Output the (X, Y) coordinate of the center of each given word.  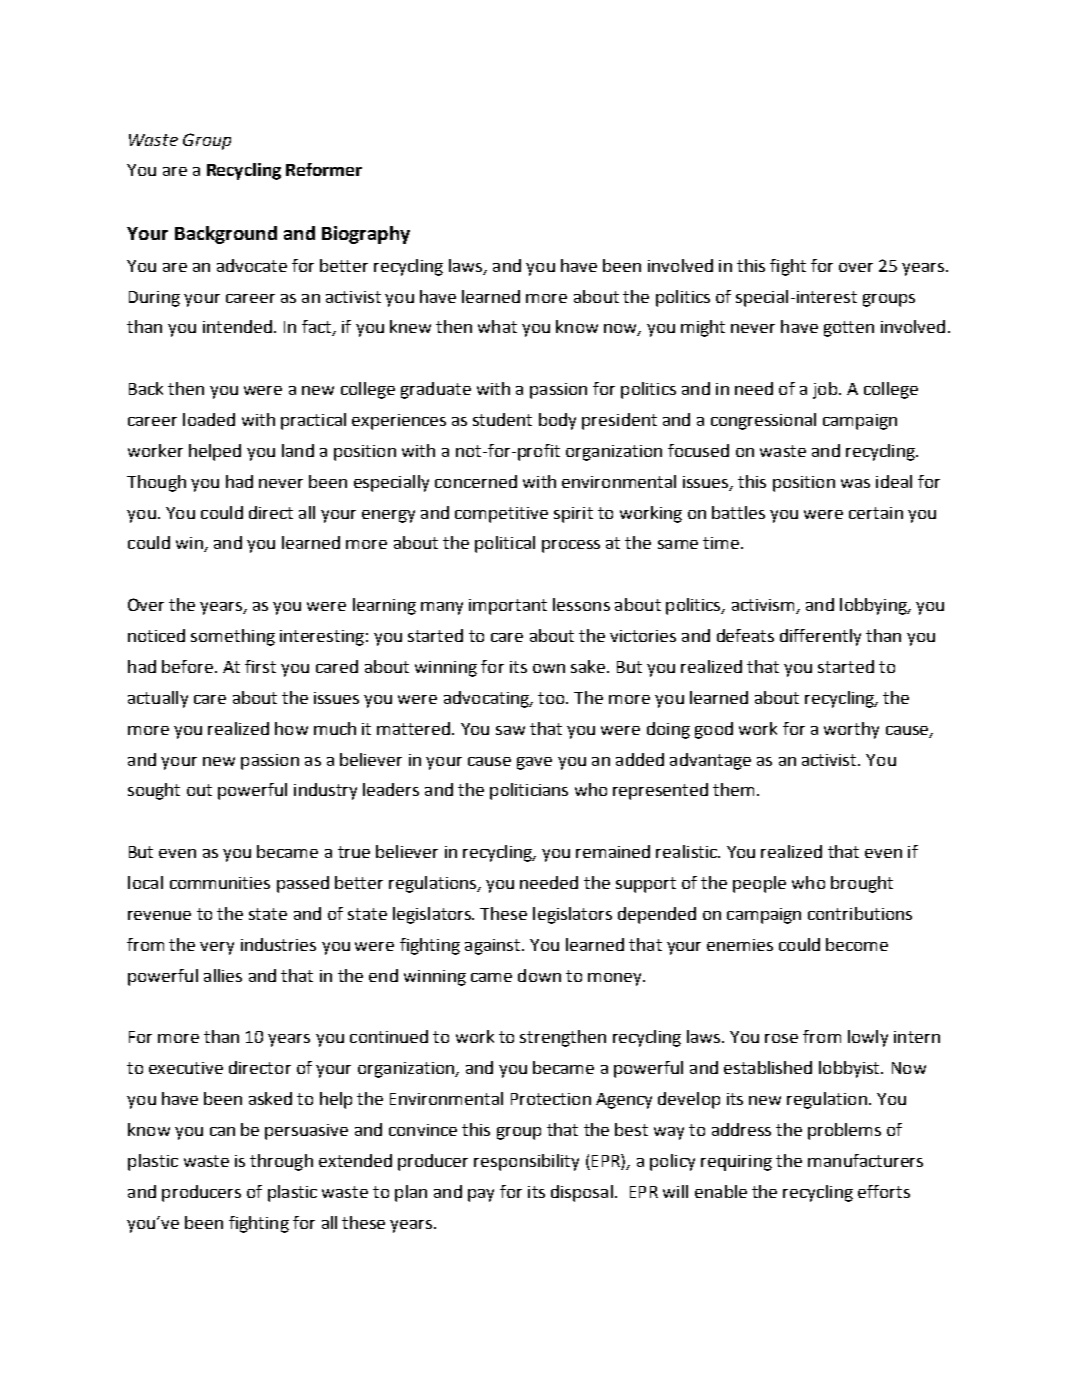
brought (862, 884)
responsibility (526, 1162)
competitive (501, 515)
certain (876, 513)
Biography (366, 235)
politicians (529, 791)
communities (220, 883)
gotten (849, 329)
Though (156, 483)
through (281, 1162)
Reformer (324, 169)
